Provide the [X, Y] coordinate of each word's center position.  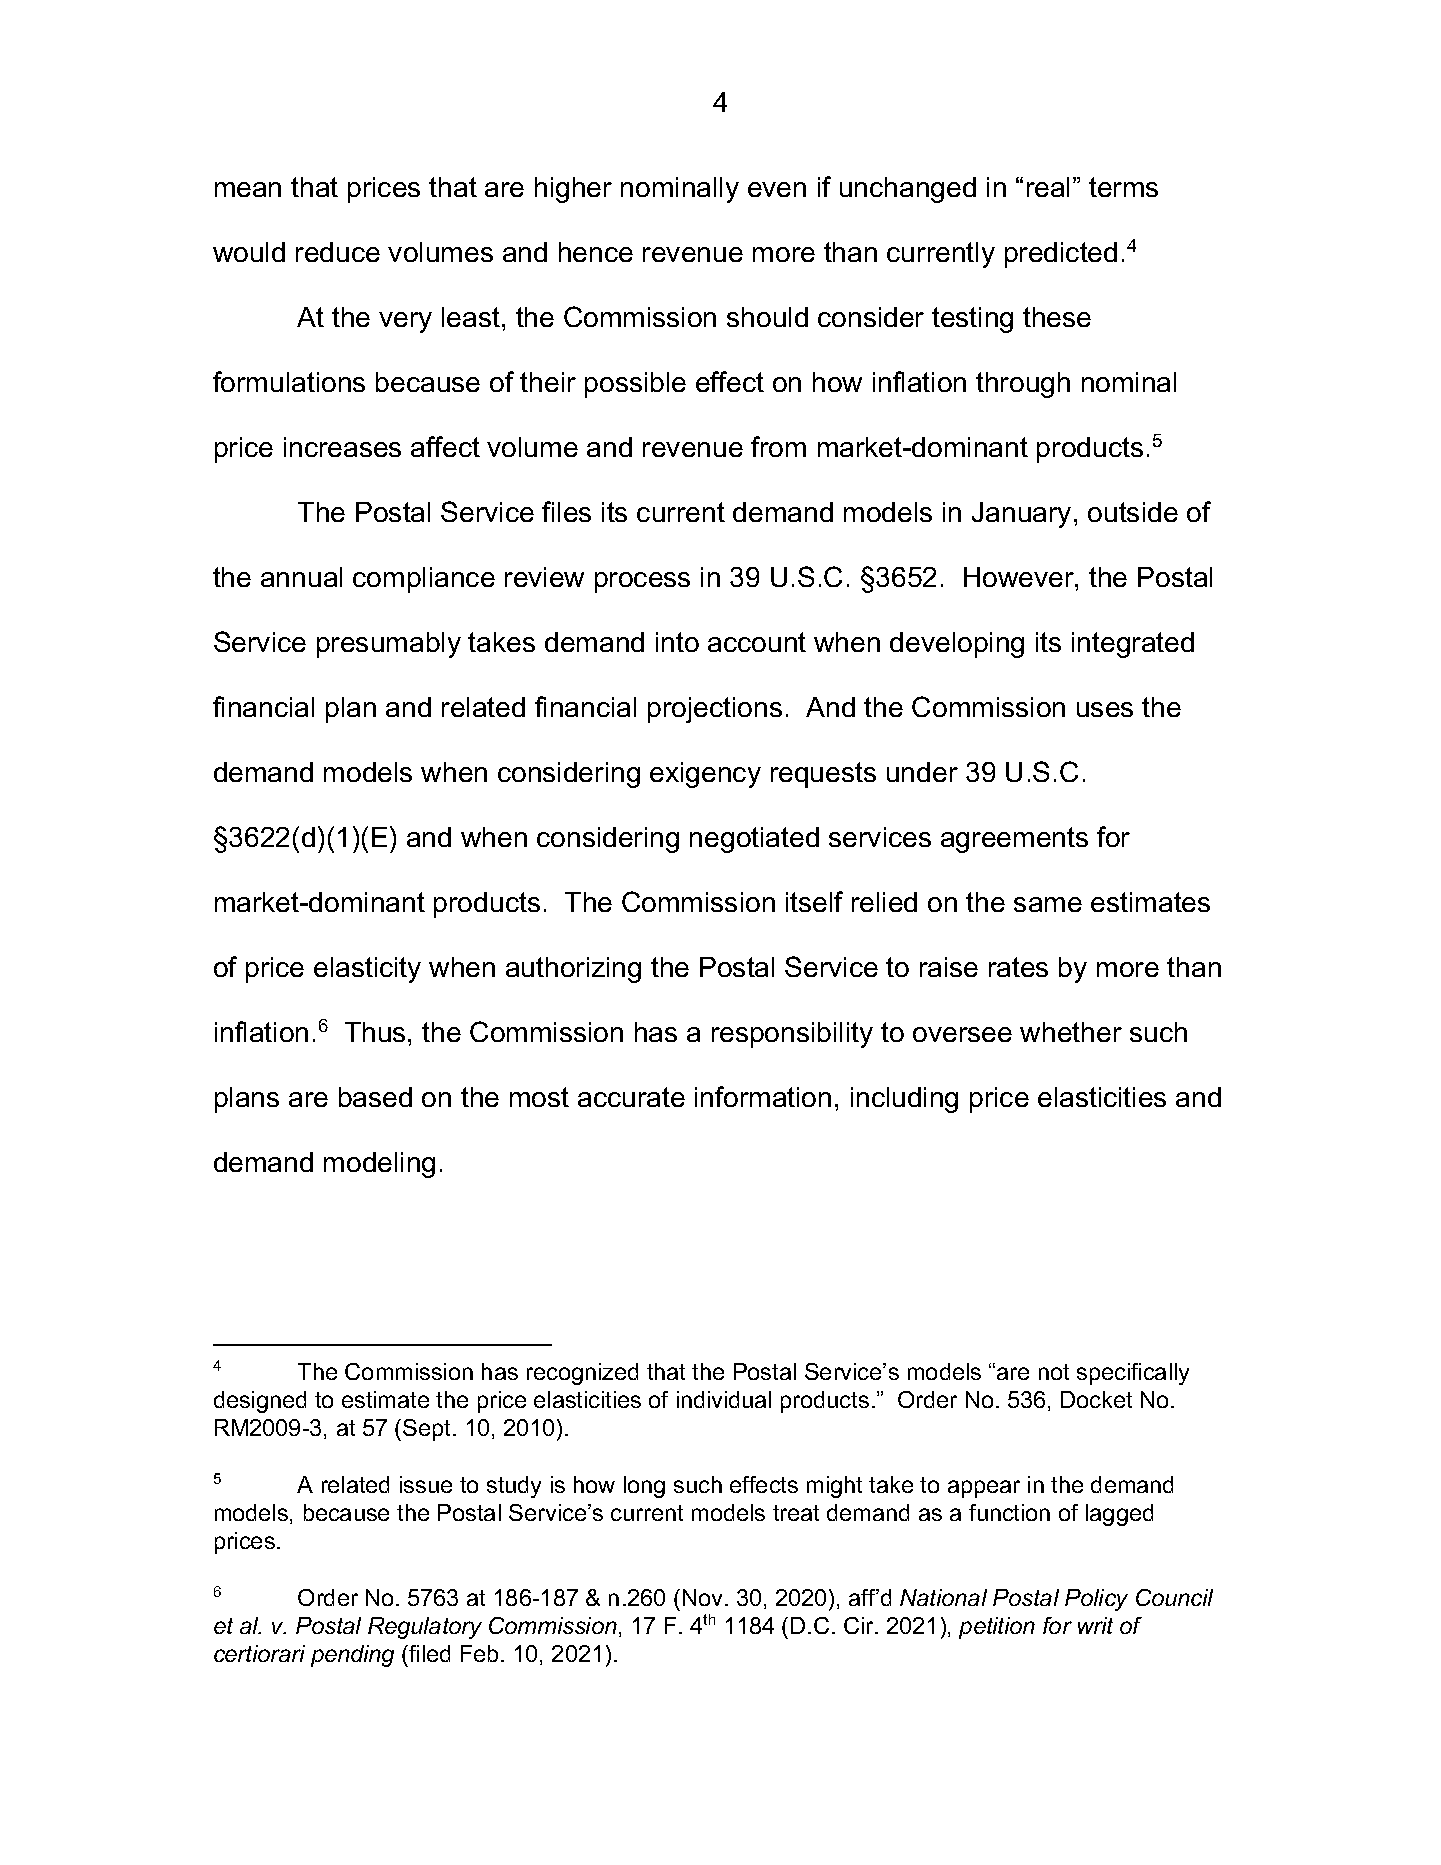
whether [1071, 1032]
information [763, 1096]
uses [1105, 709]
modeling [379, 1165]
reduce [338, 252]
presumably [389, 645]
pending [352, 1656]
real [1048, 187]
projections [715, 710]
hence [596, 252]
